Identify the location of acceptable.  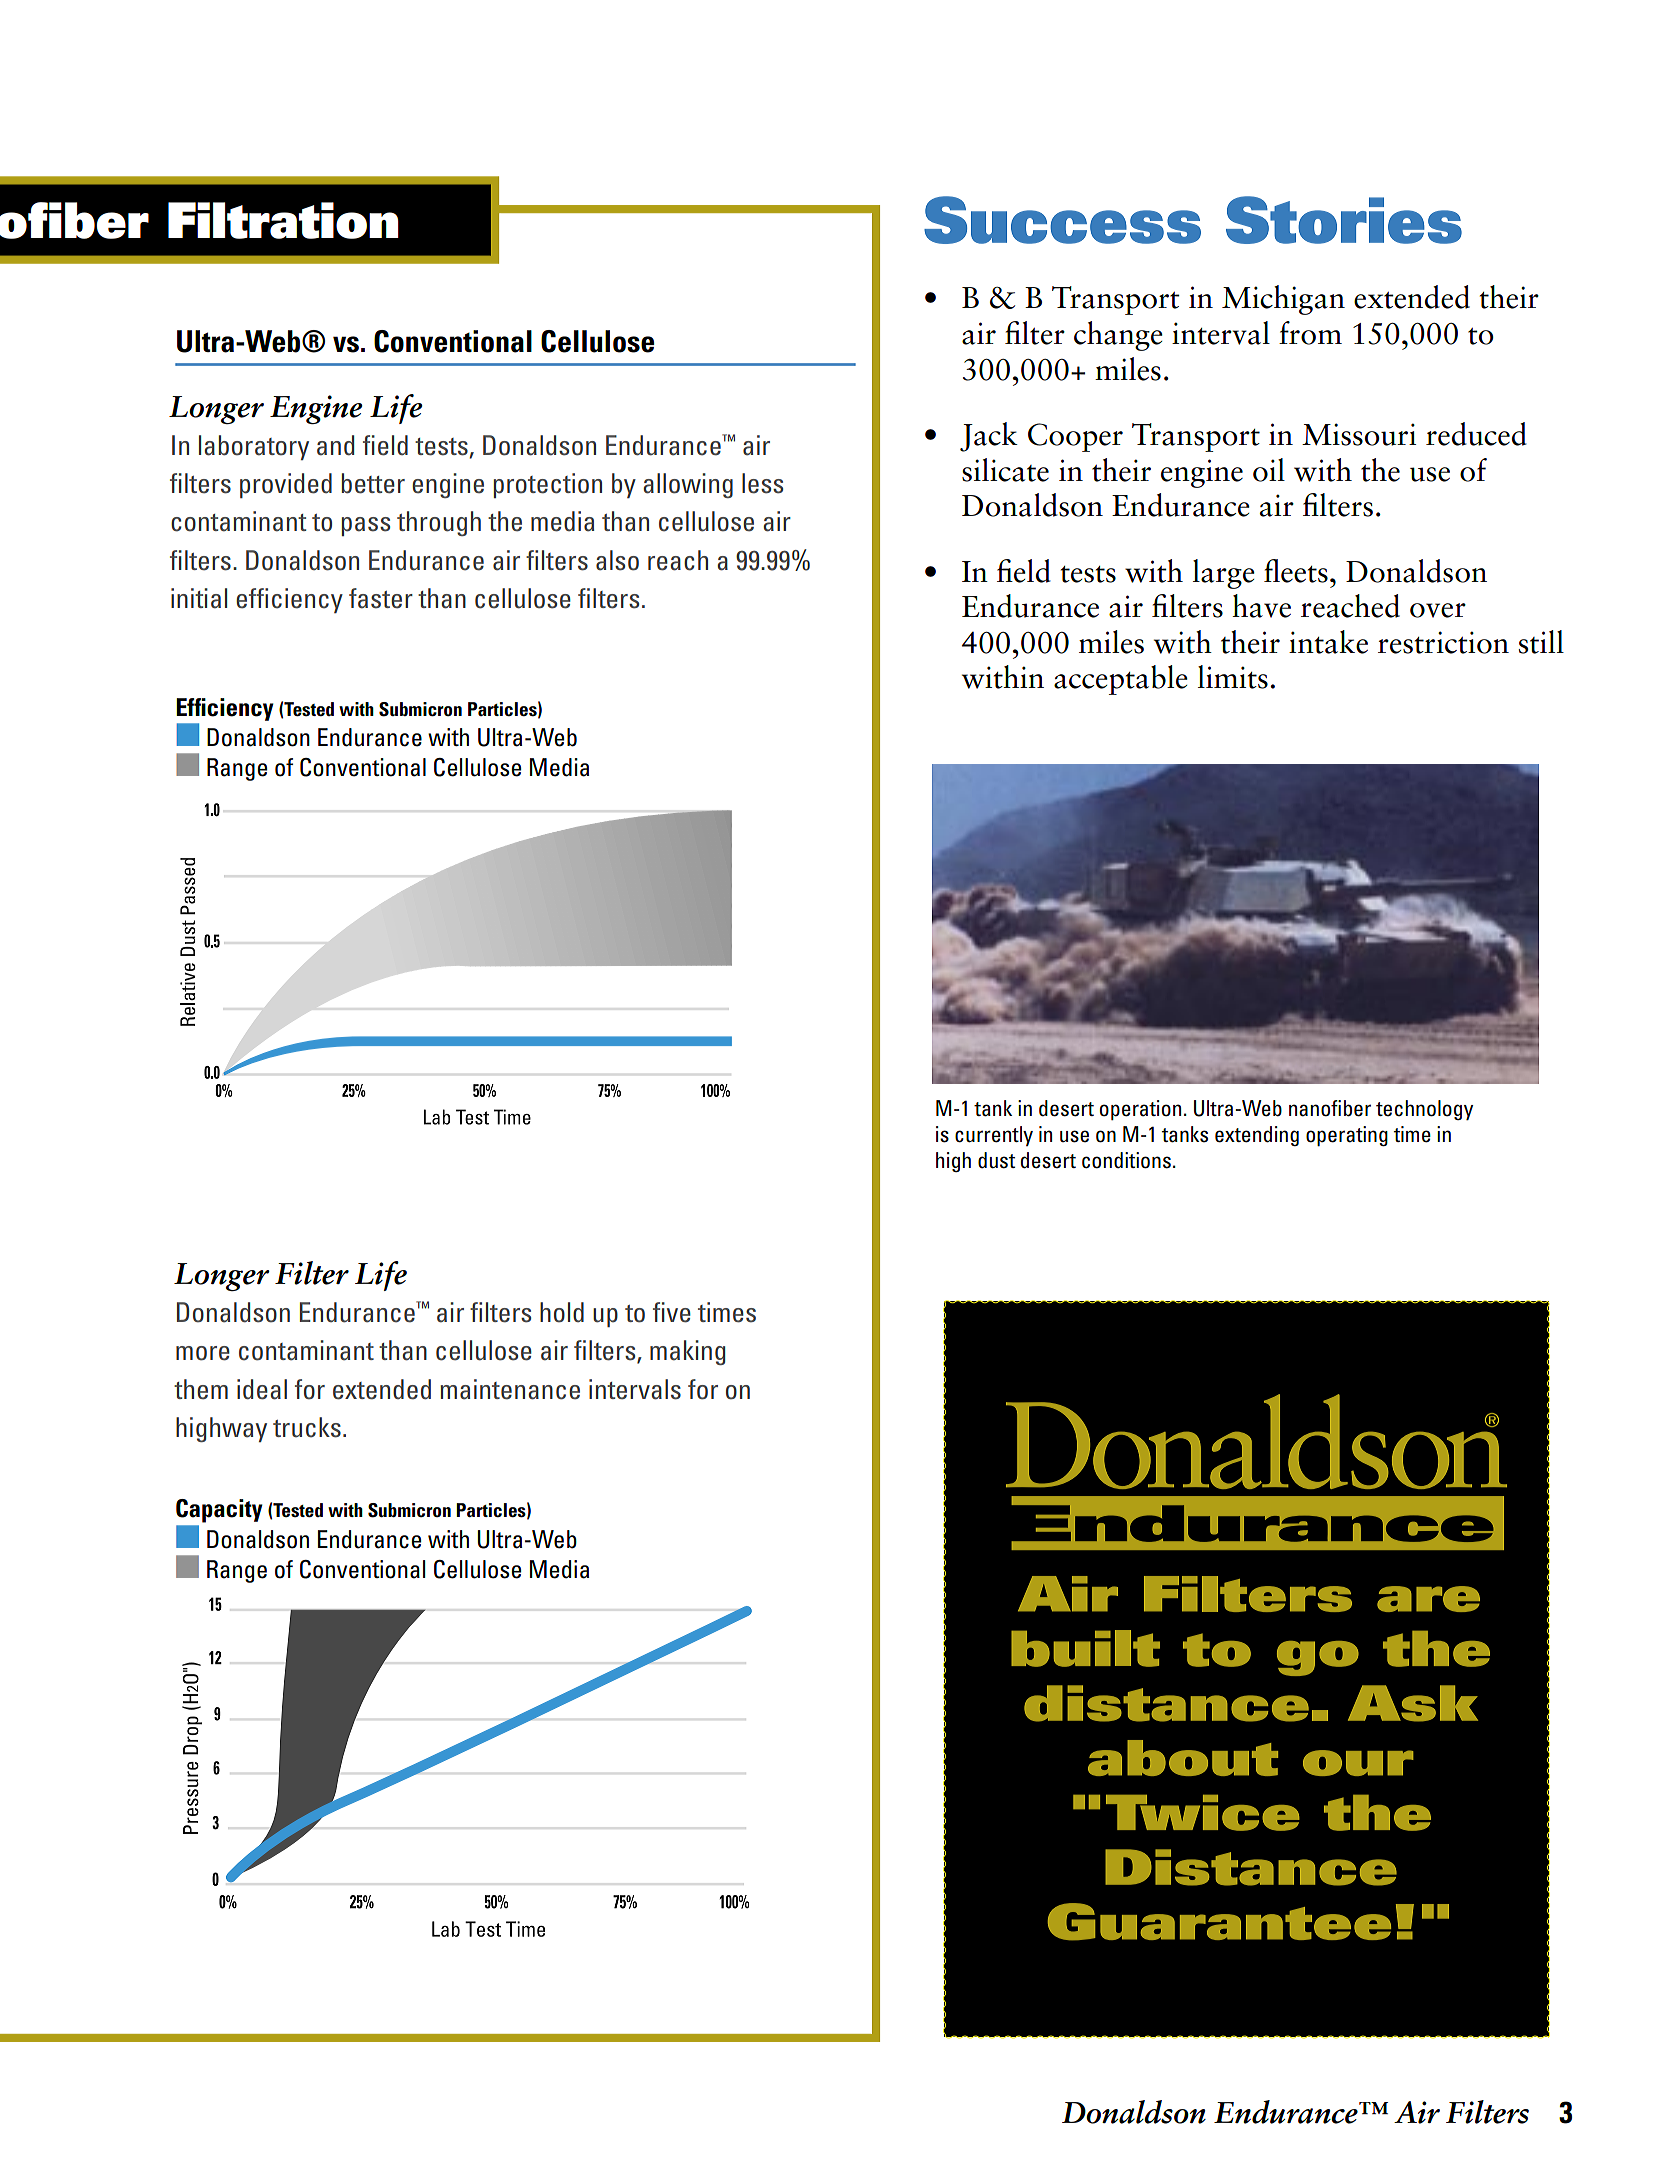
(1121, 680).
